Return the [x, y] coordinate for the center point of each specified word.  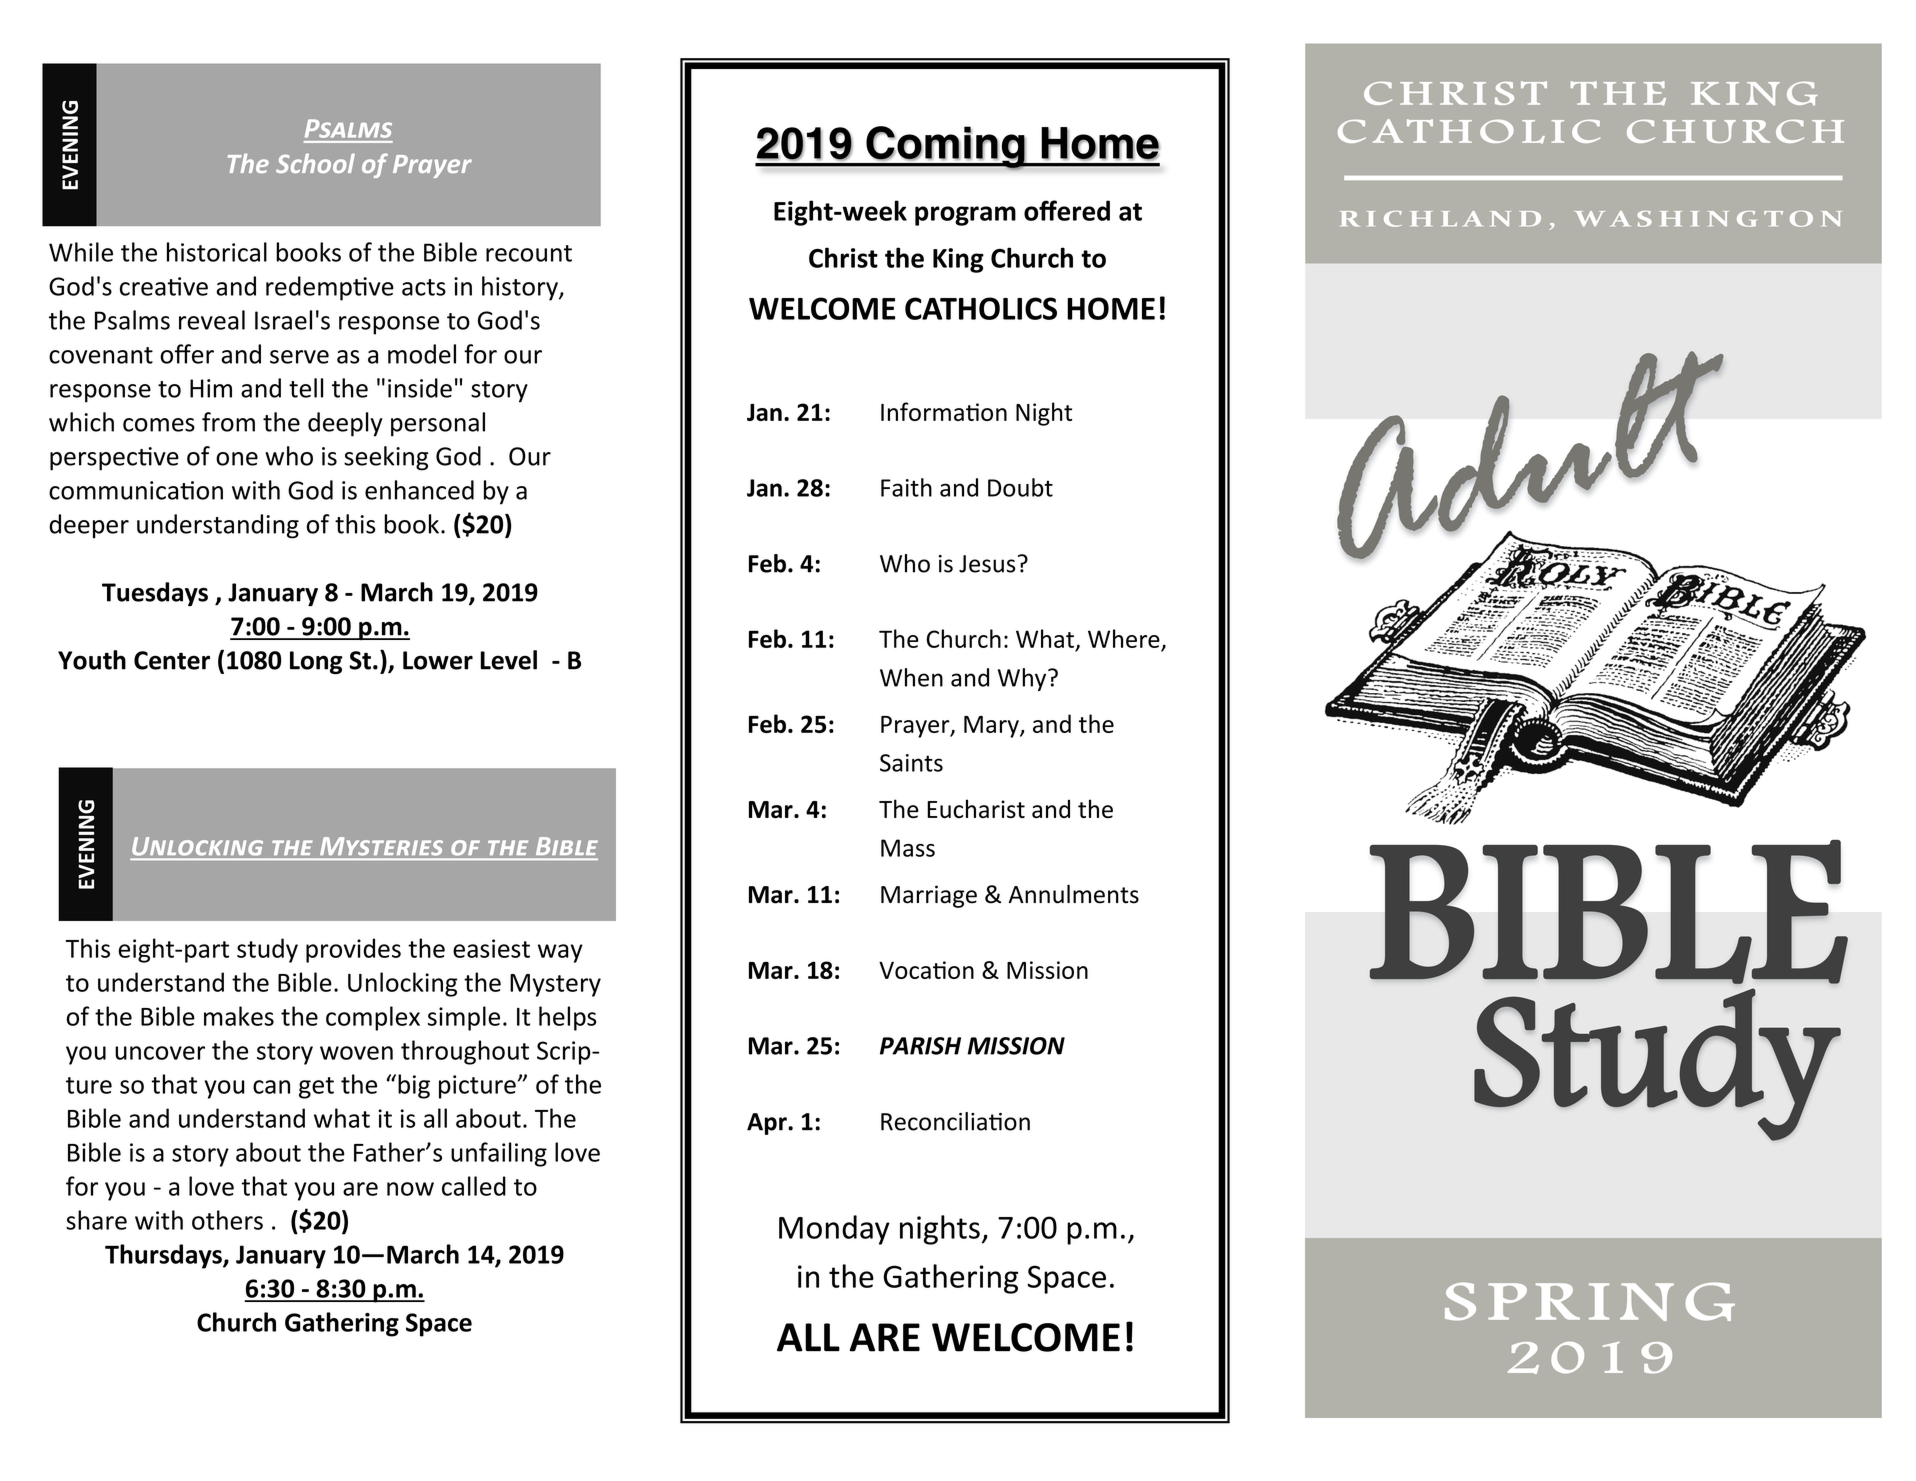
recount [529, 253]
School [315, 163]
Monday [834, 1230]
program [965, 216]
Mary [992, 727]
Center [172, 660]
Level [509, 660]
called [474, 1186]
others [227, 1220]
